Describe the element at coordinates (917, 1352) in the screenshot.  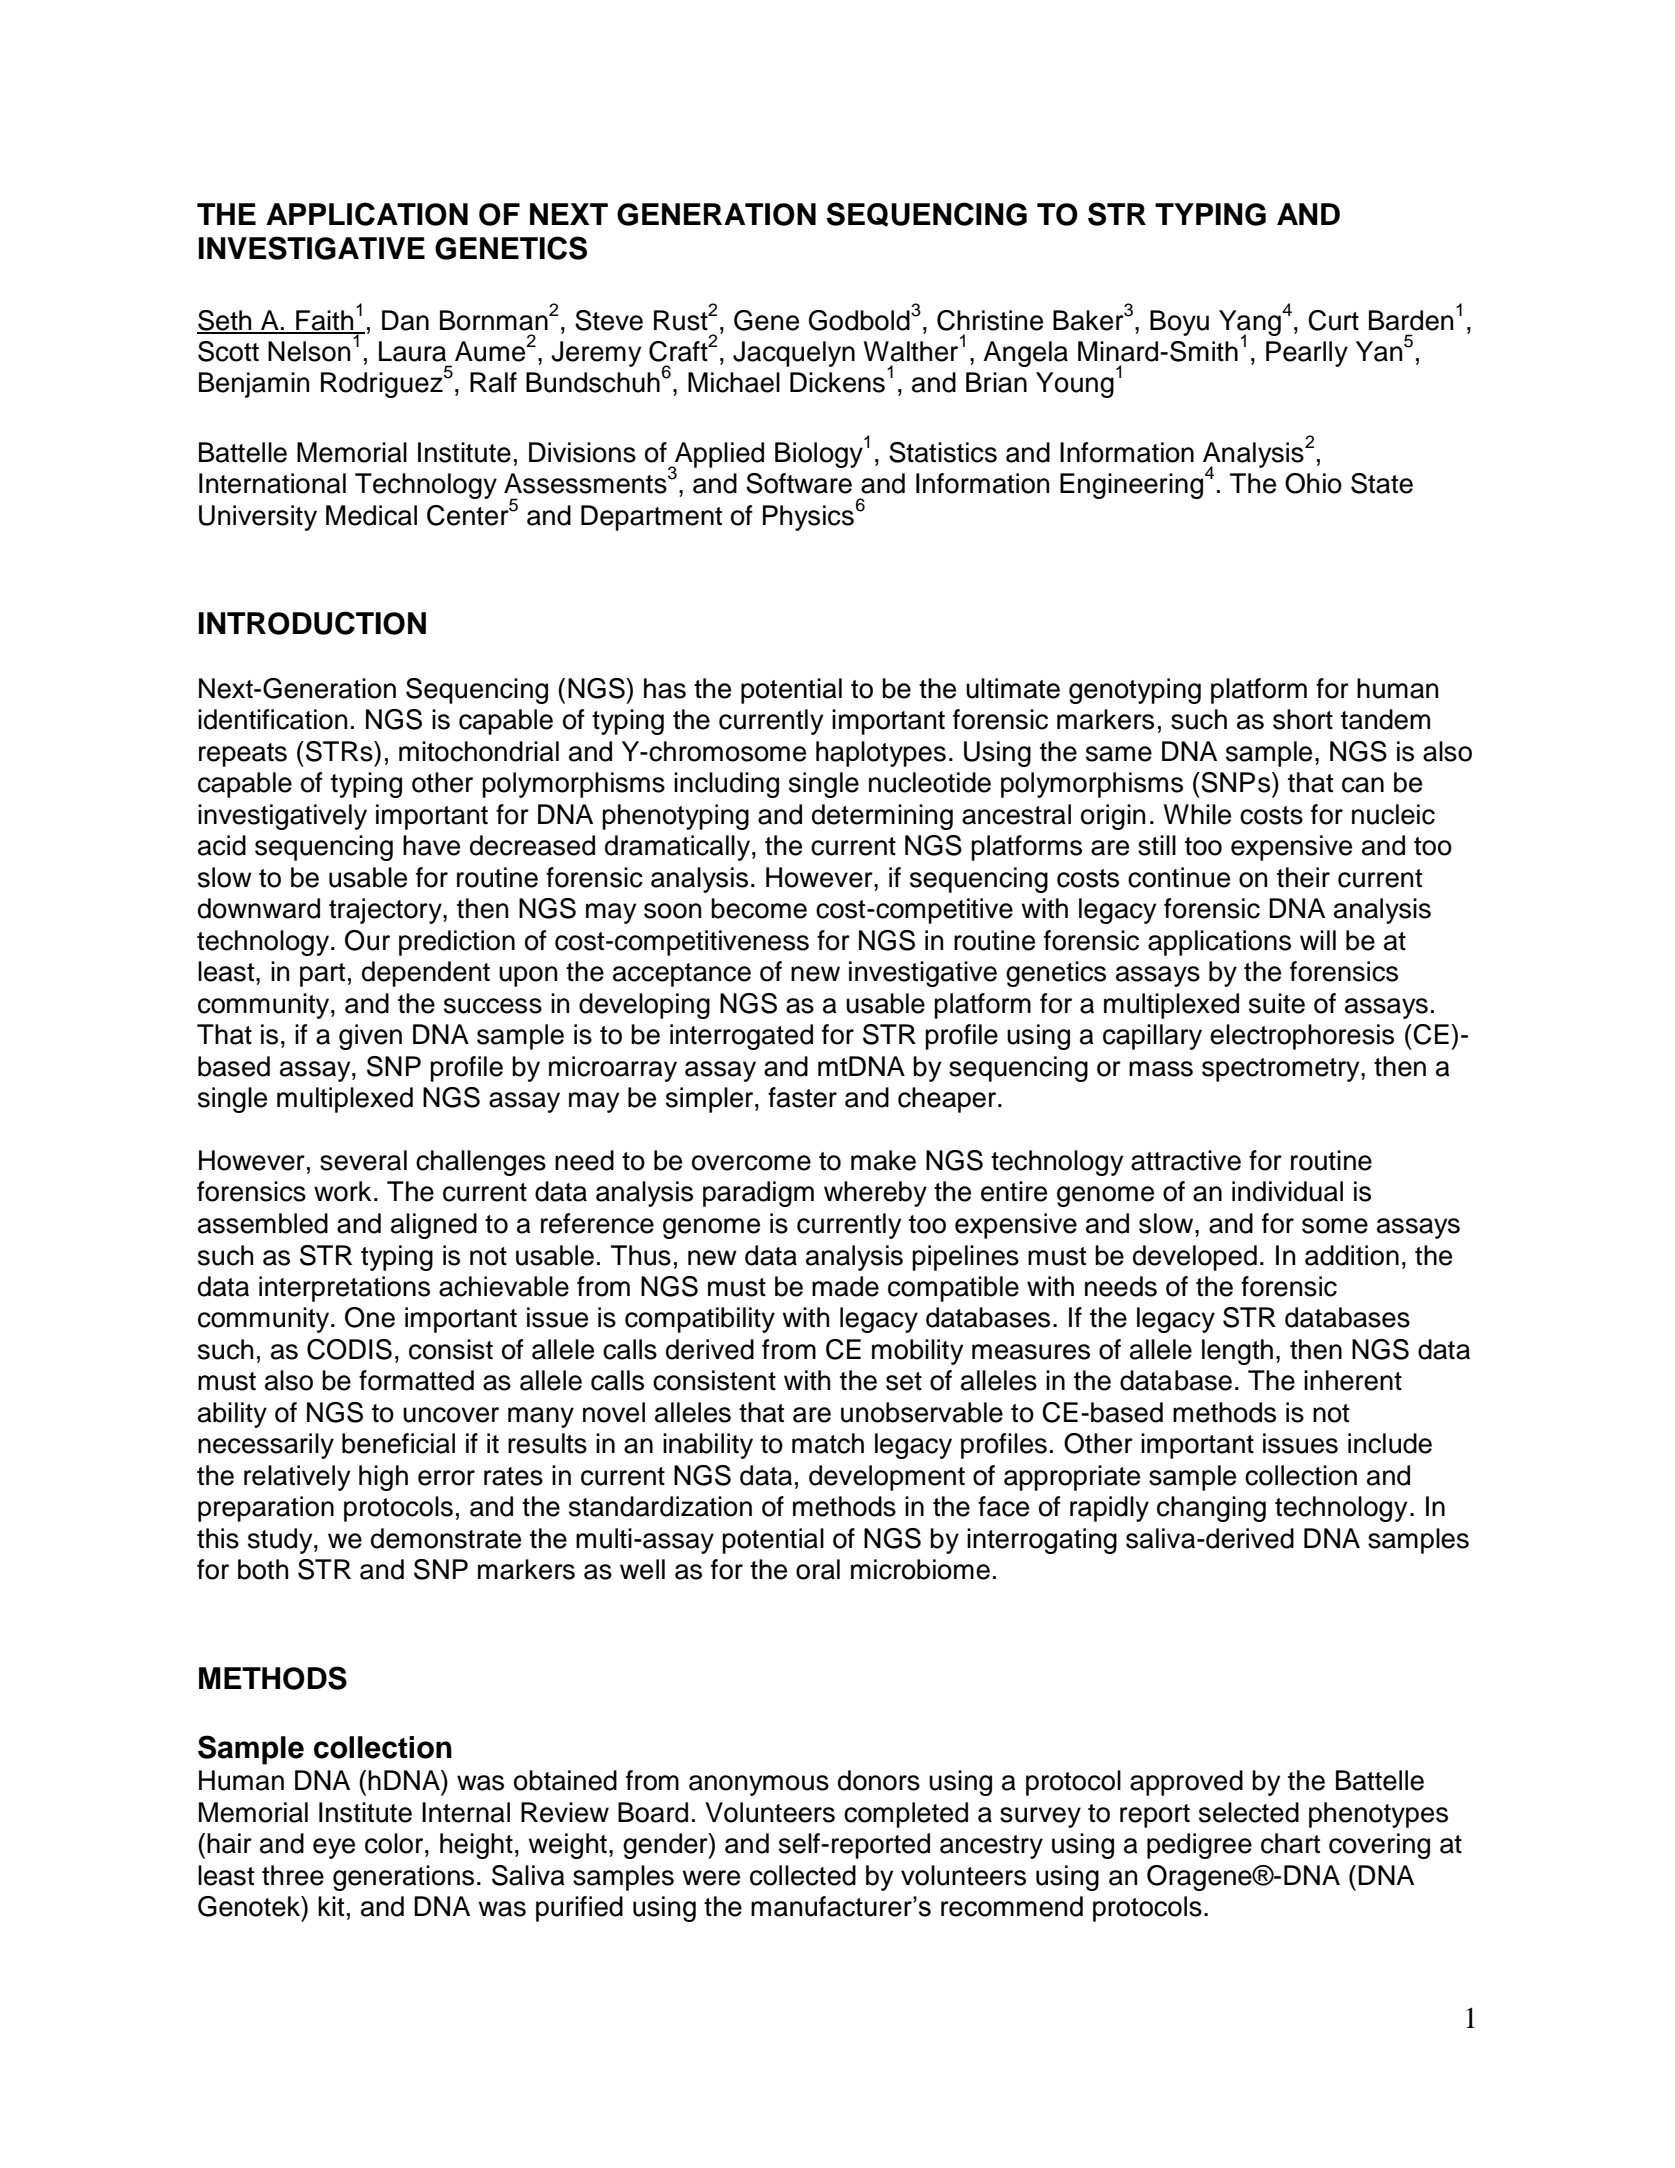
I see `mobility` at that location.
